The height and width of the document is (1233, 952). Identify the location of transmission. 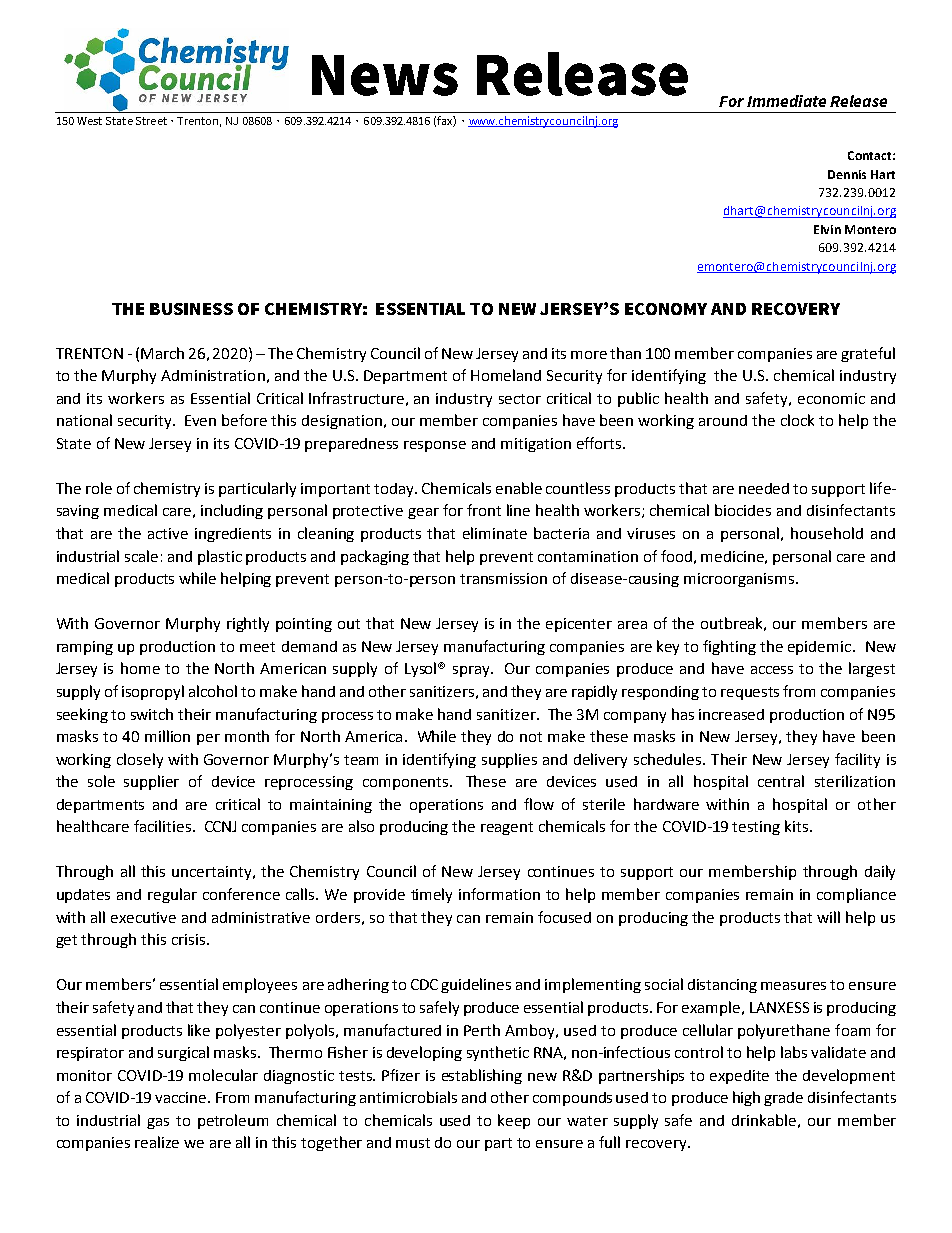
(503, 578).
